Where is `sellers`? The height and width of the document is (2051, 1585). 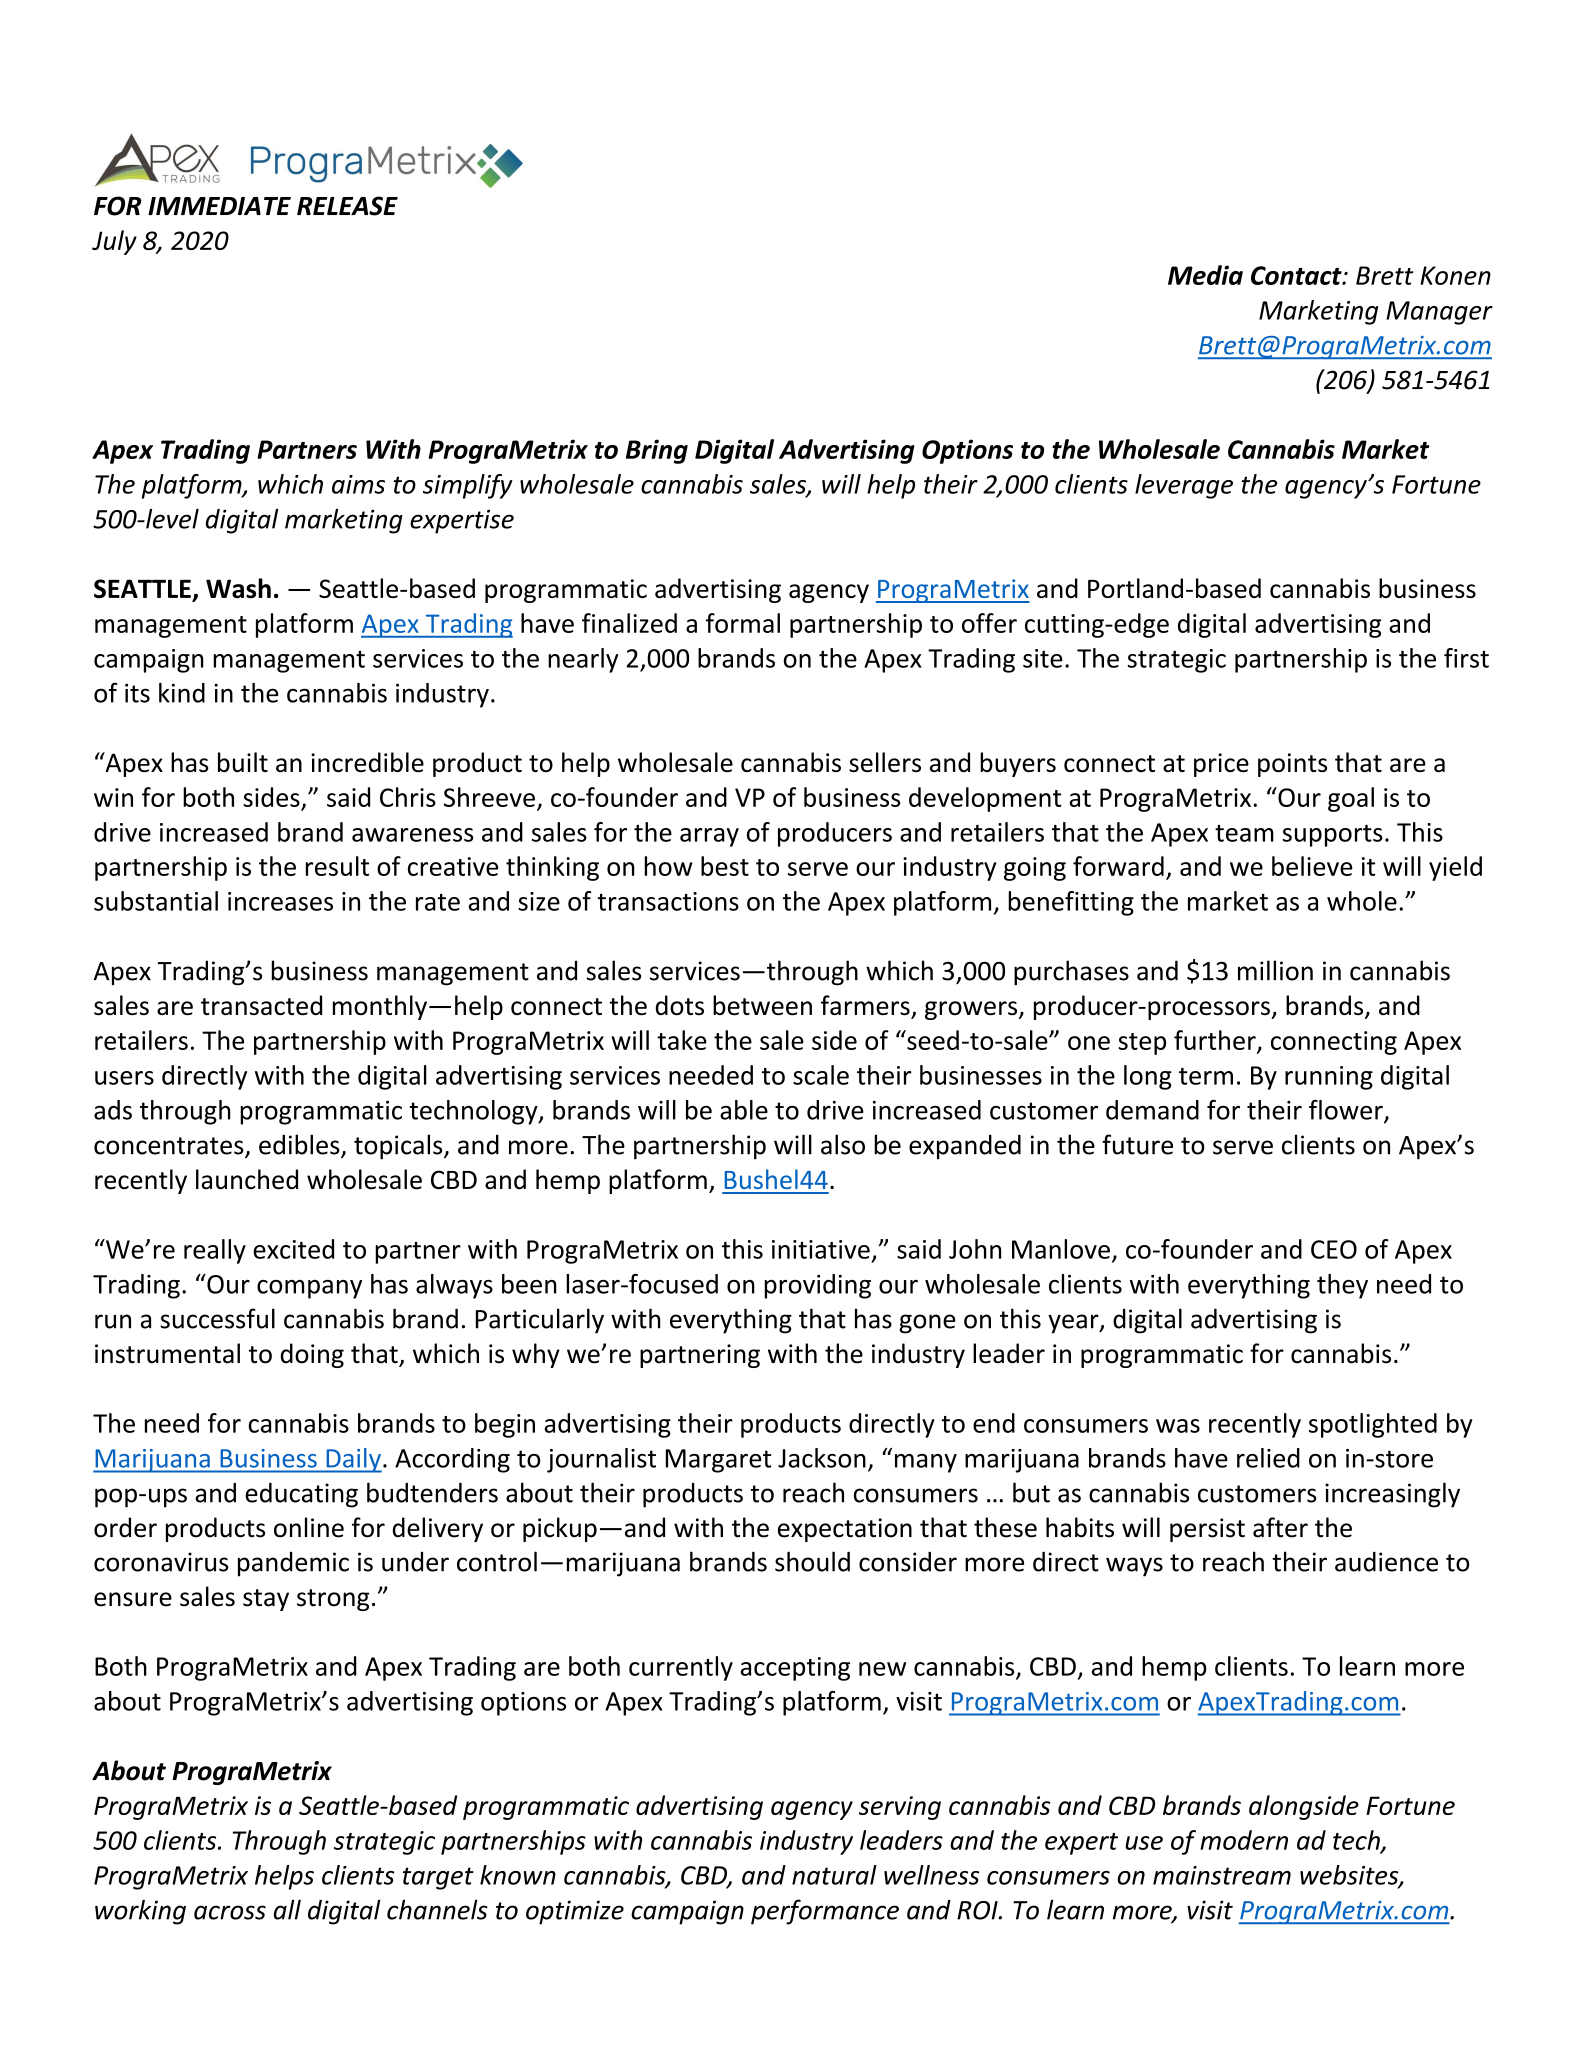 sellers is located at coordinates (885, 762).
